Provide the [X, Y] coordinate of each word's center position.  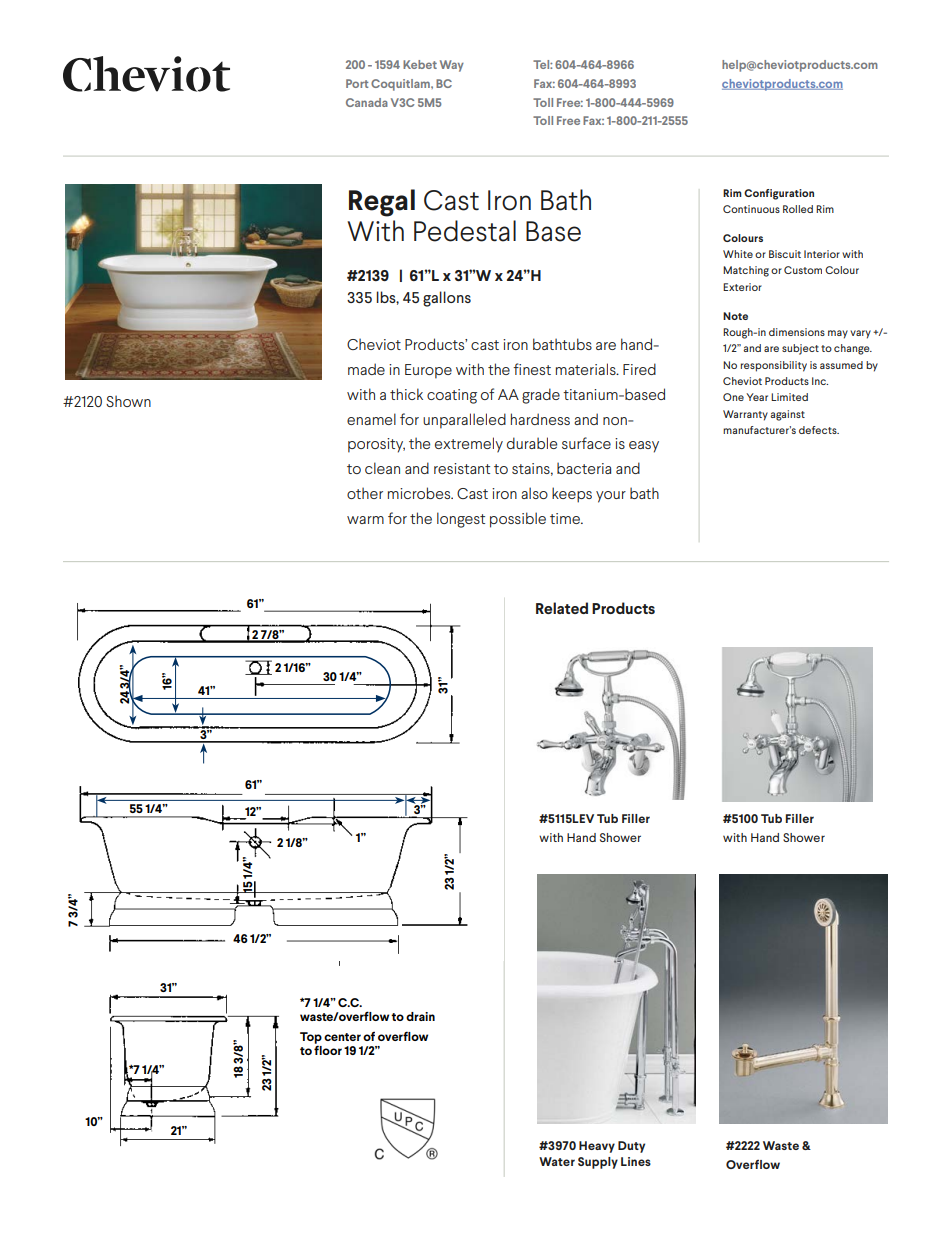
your [611, 497]
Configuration [779, 194]
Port [357, 83]
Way [452, 66]
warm [365, 520]
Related [562, 608]
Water [557, 1161]
